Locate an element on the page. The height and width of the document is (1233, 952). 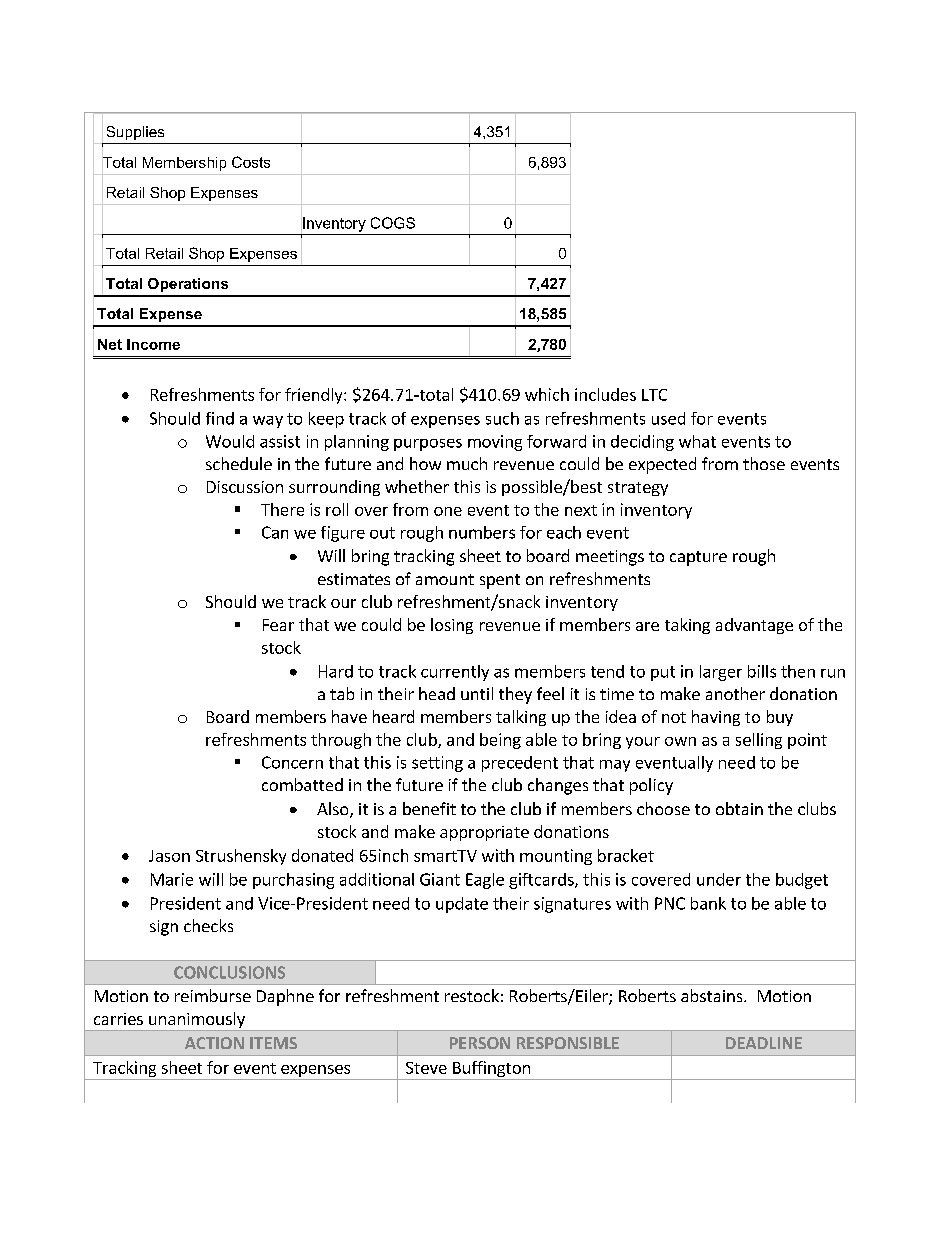
those is located at coordinates (764, 463).
